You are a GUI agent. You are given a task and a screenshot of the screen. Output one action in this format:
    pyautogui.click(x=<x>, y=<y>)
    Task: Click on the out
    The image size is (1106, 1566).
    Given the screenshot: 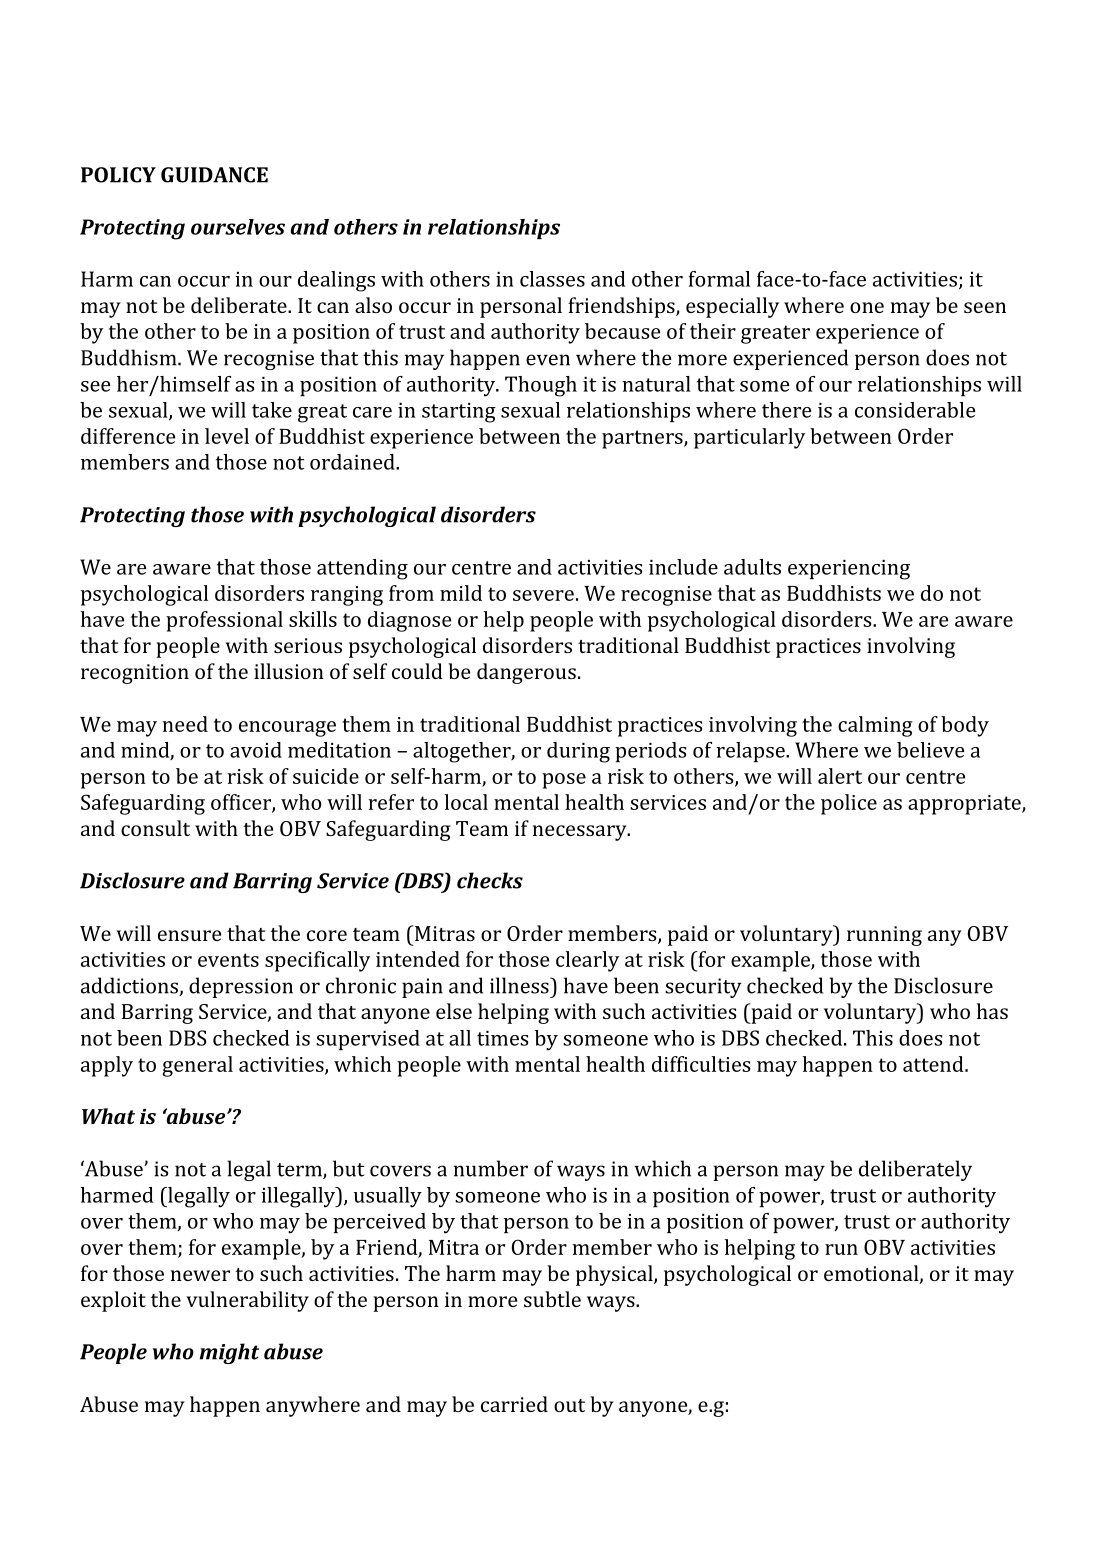 What is the action you would take?
    pyautogui.click(x=569, y=1405)
